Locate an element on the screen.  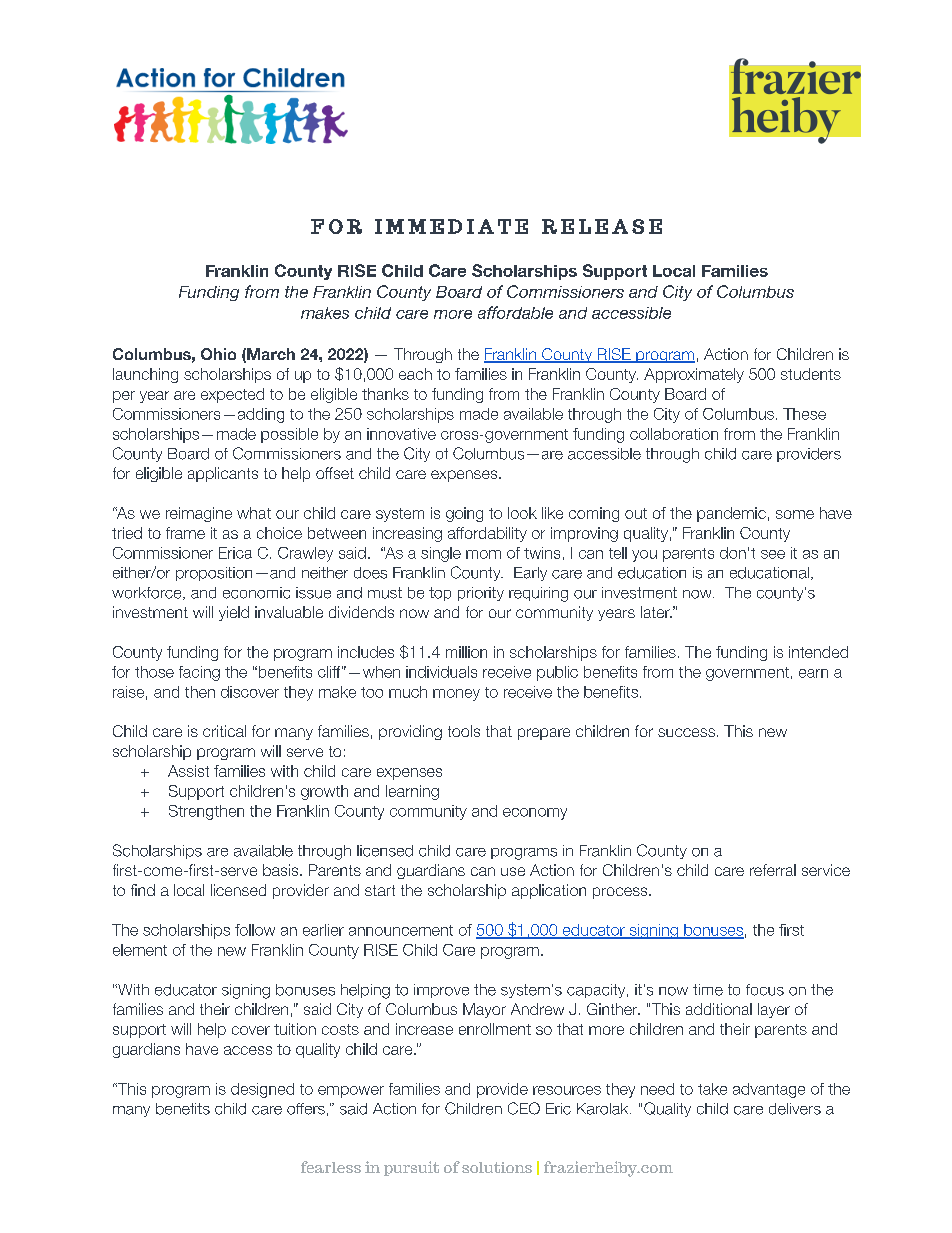
application is located at coordinates (549, 891).
